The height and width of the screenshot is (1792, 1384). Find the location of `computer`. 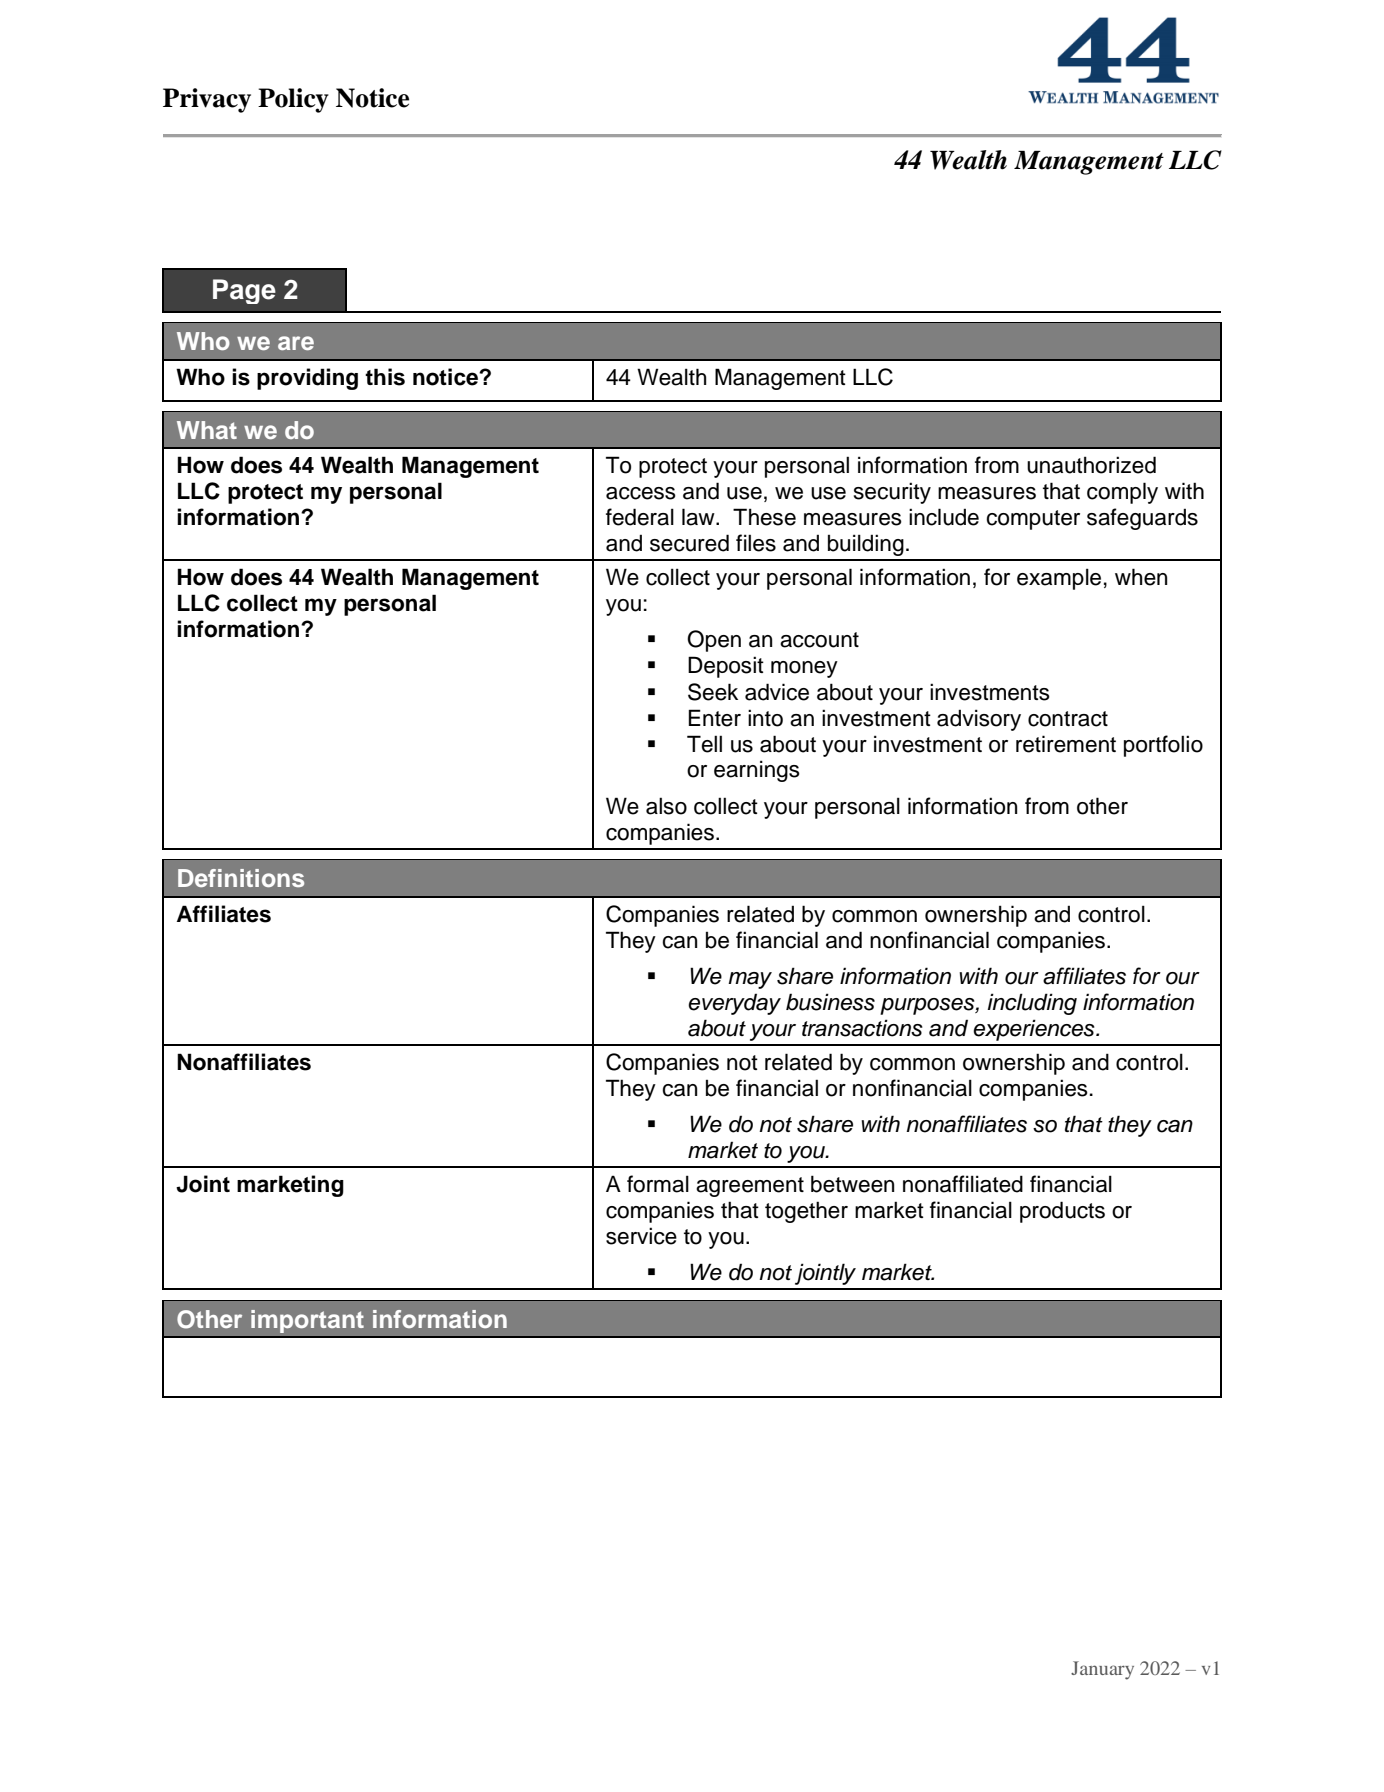

computer is located at coordinates (1033, 520).
